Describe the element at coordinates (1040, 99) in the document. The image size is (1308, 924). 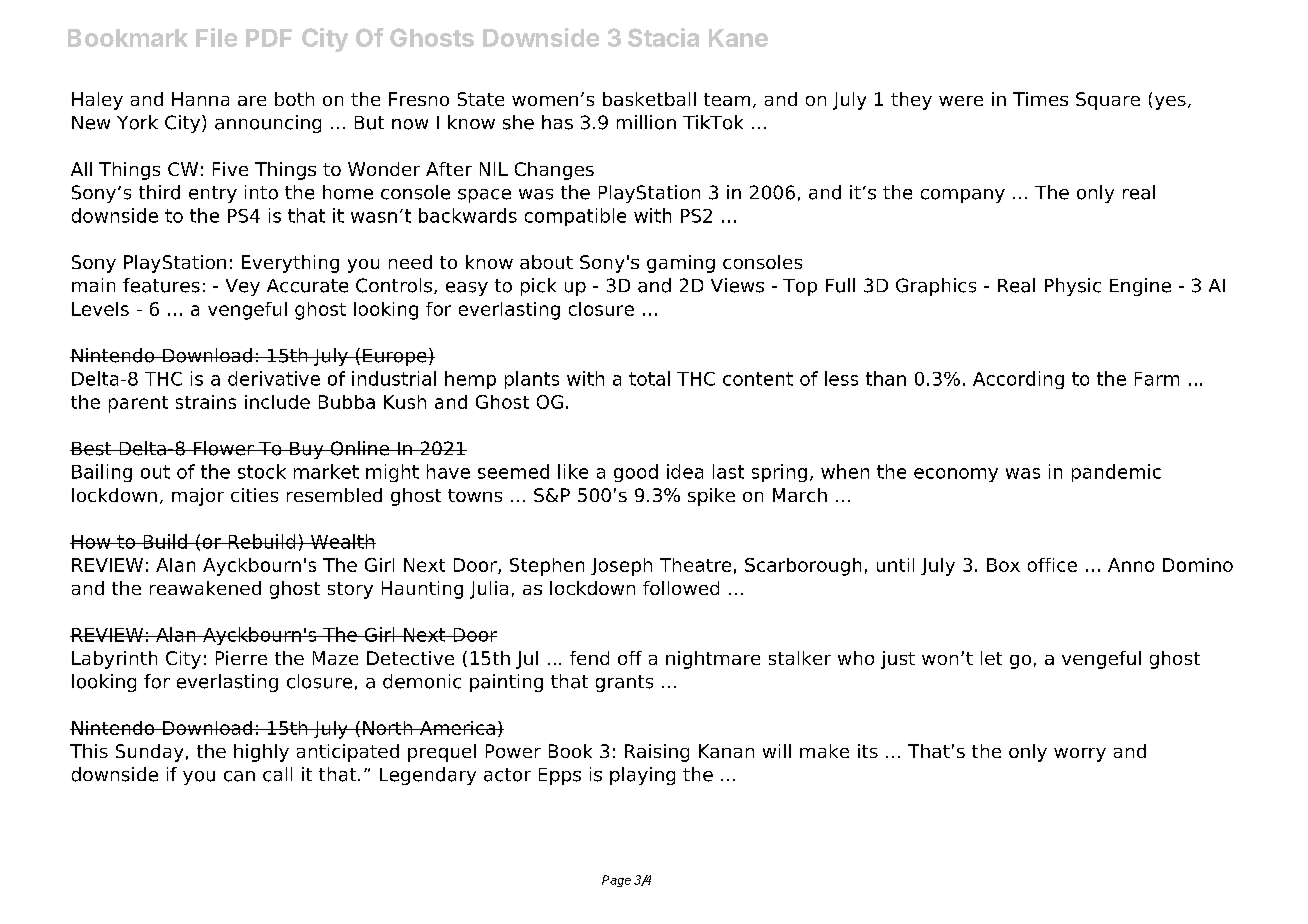
I see `Times` at that location.
